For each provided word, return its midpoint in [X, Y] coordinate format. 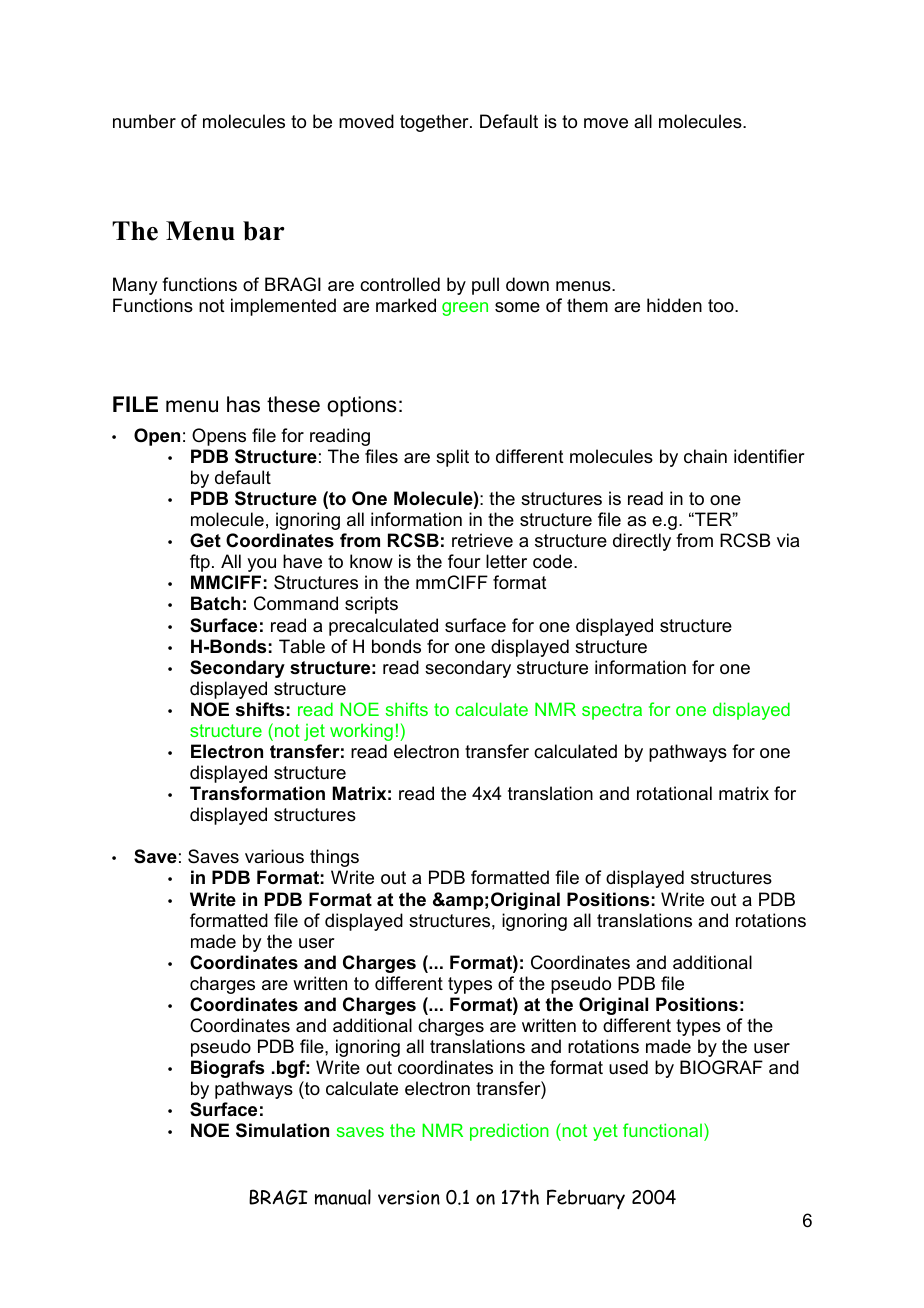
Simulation [282, 1130]
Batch [215, 603]
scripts [371, 605]
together [435, 123]
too [722, 306]
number [144, 121]
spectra [612, 711]
